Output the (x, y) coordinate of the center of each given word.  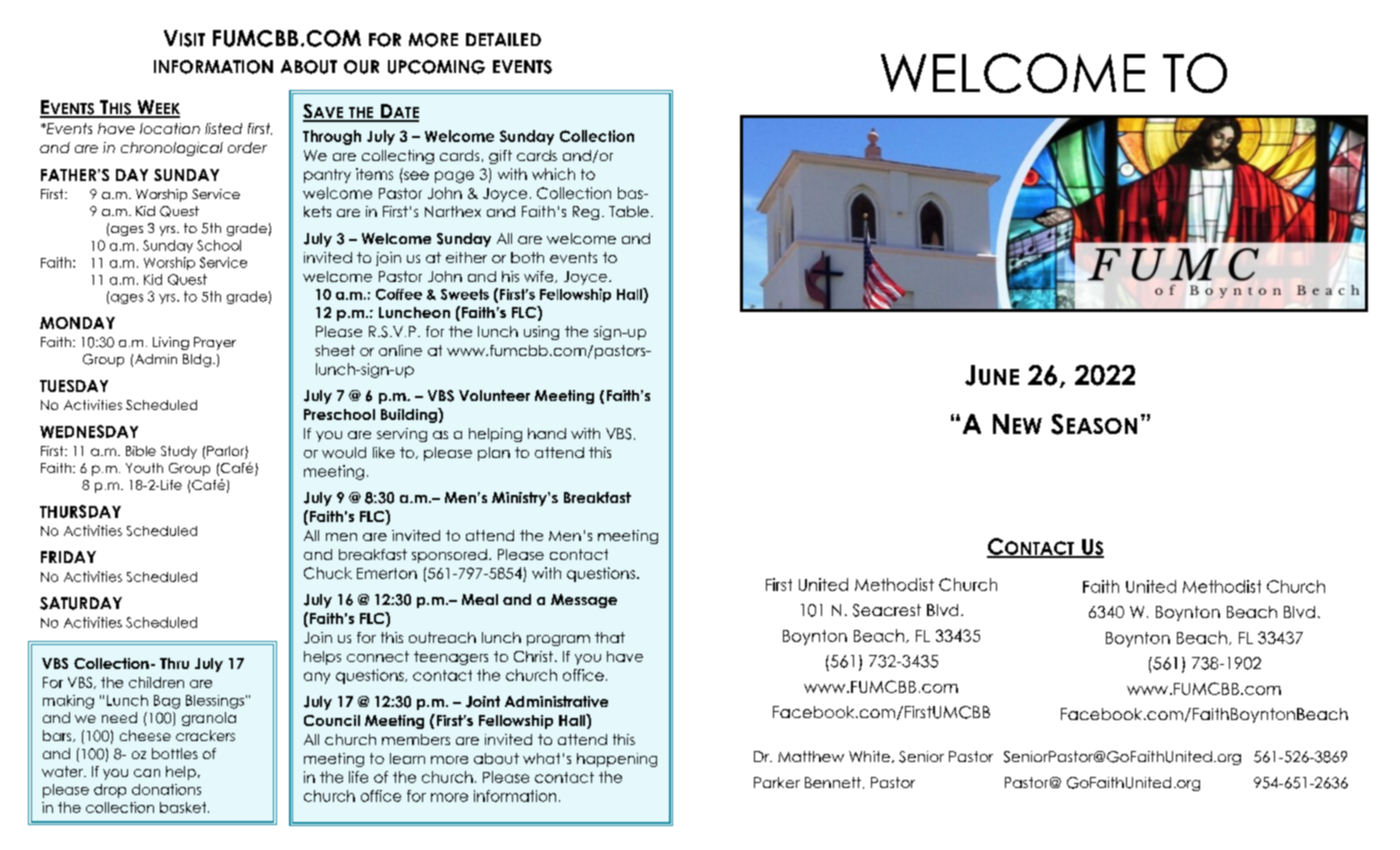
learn (407, 758)
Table (629, 211)
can (147, 773)
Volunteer (494, 395)
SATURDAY (81, 603)
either (466, 257)
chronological (172, 149)
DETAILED (503, 39)
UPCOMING (436, 67)
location (170, 128)
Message (584, 601)
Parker (777, 782)
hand (547, 433)
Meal (480, 599)
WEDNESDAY (89, 431)
